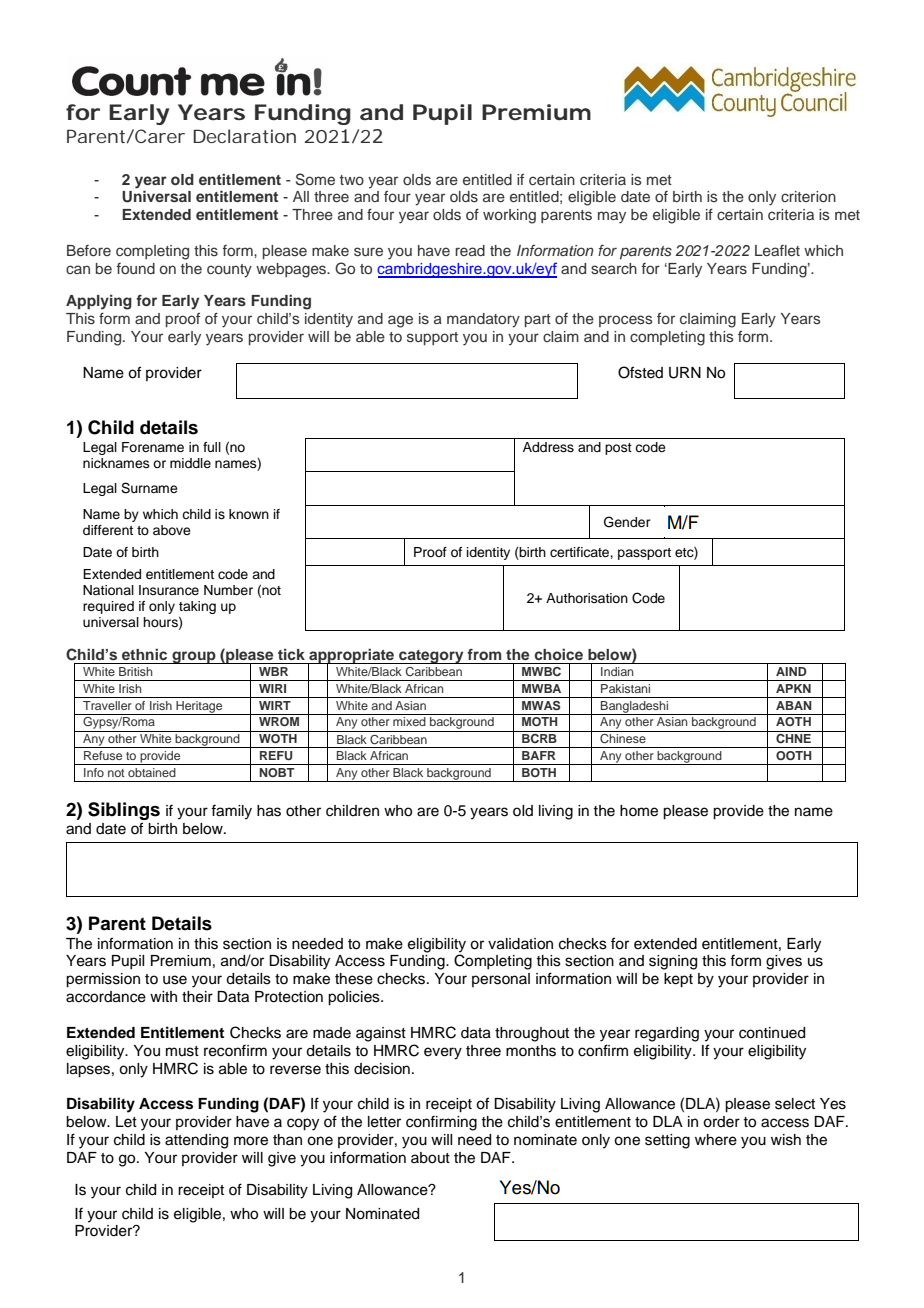 The width and height of the image is (924, 1308). I want to click on criterion, so click(808, 196).
